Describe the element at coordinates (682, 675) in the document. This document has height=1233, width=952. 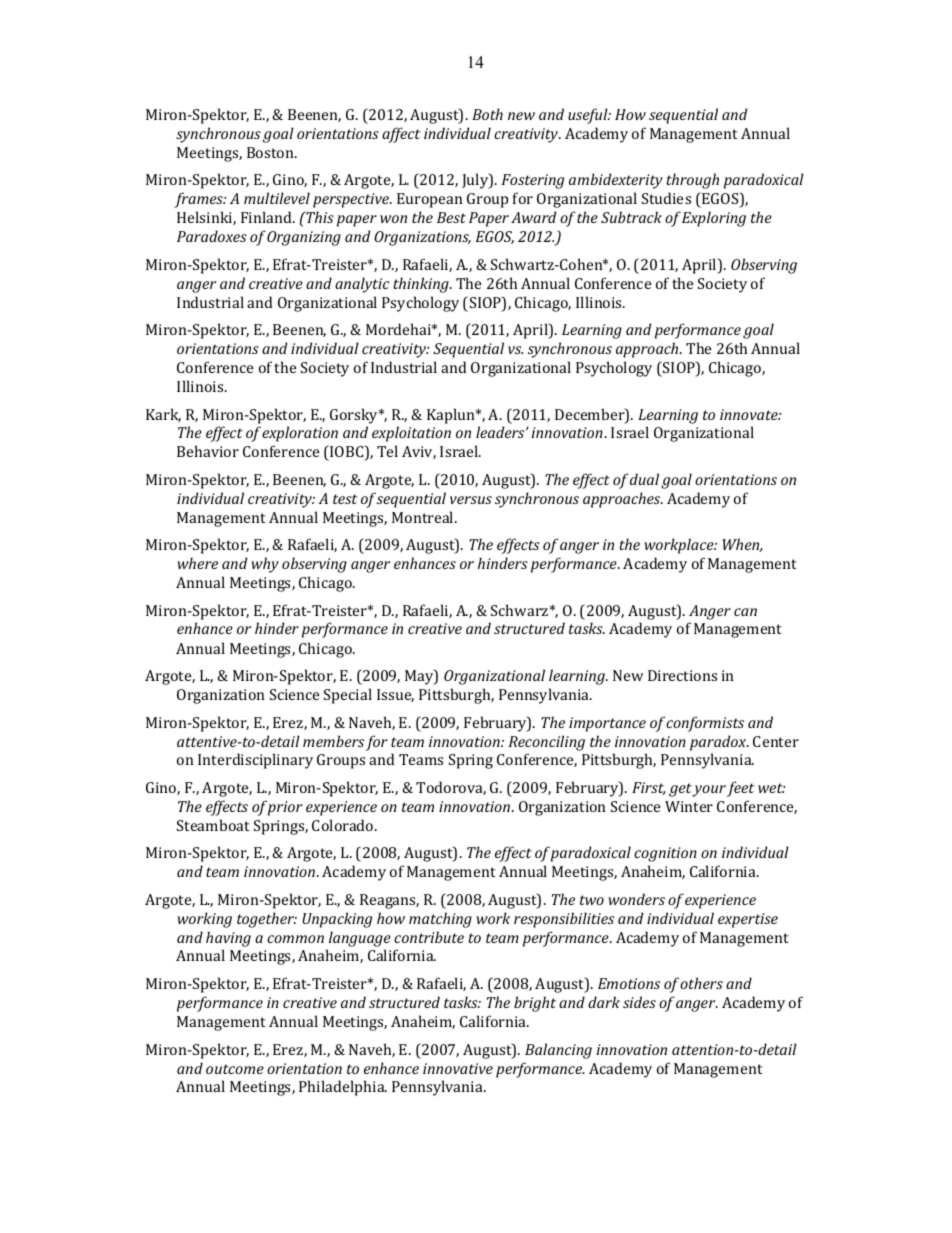
I see `Directions` at that location.
